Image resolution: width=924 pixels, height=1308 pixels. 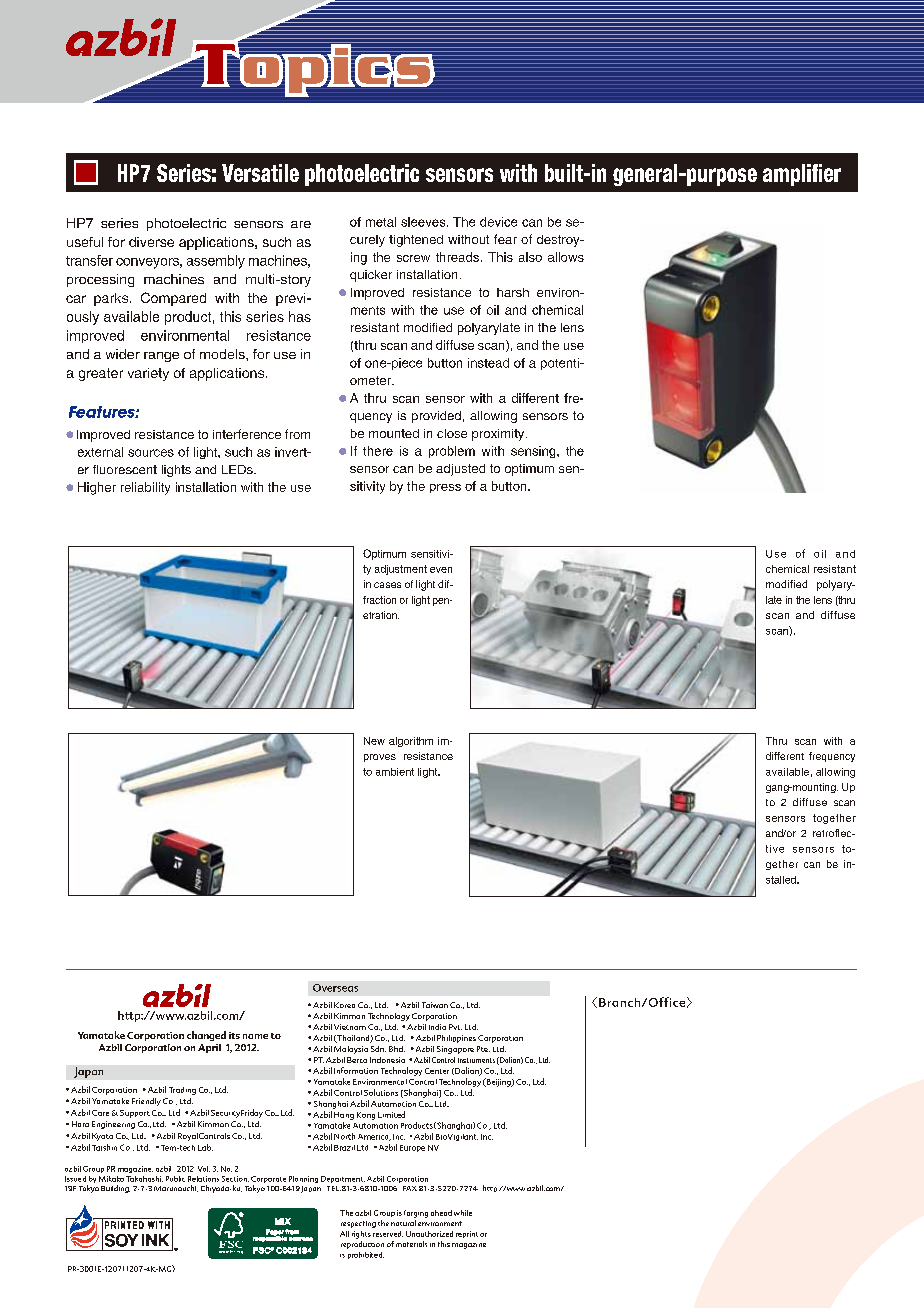 What do you see at coordinates (151, 242) in the screenshot?
I see `diverse` at bounding box center [151, 242].
